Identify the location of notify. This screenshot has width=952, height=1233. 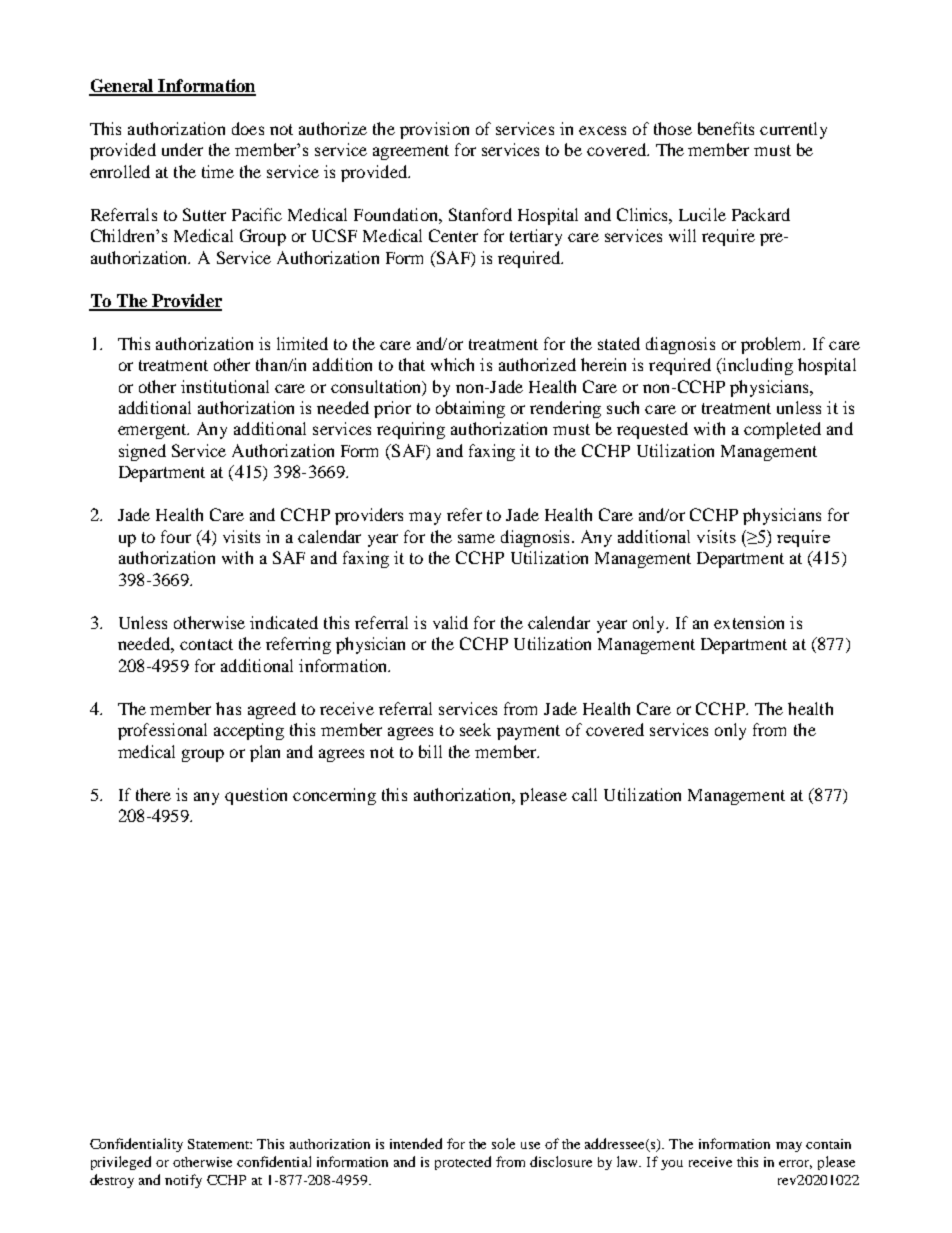
(183, 1181).
